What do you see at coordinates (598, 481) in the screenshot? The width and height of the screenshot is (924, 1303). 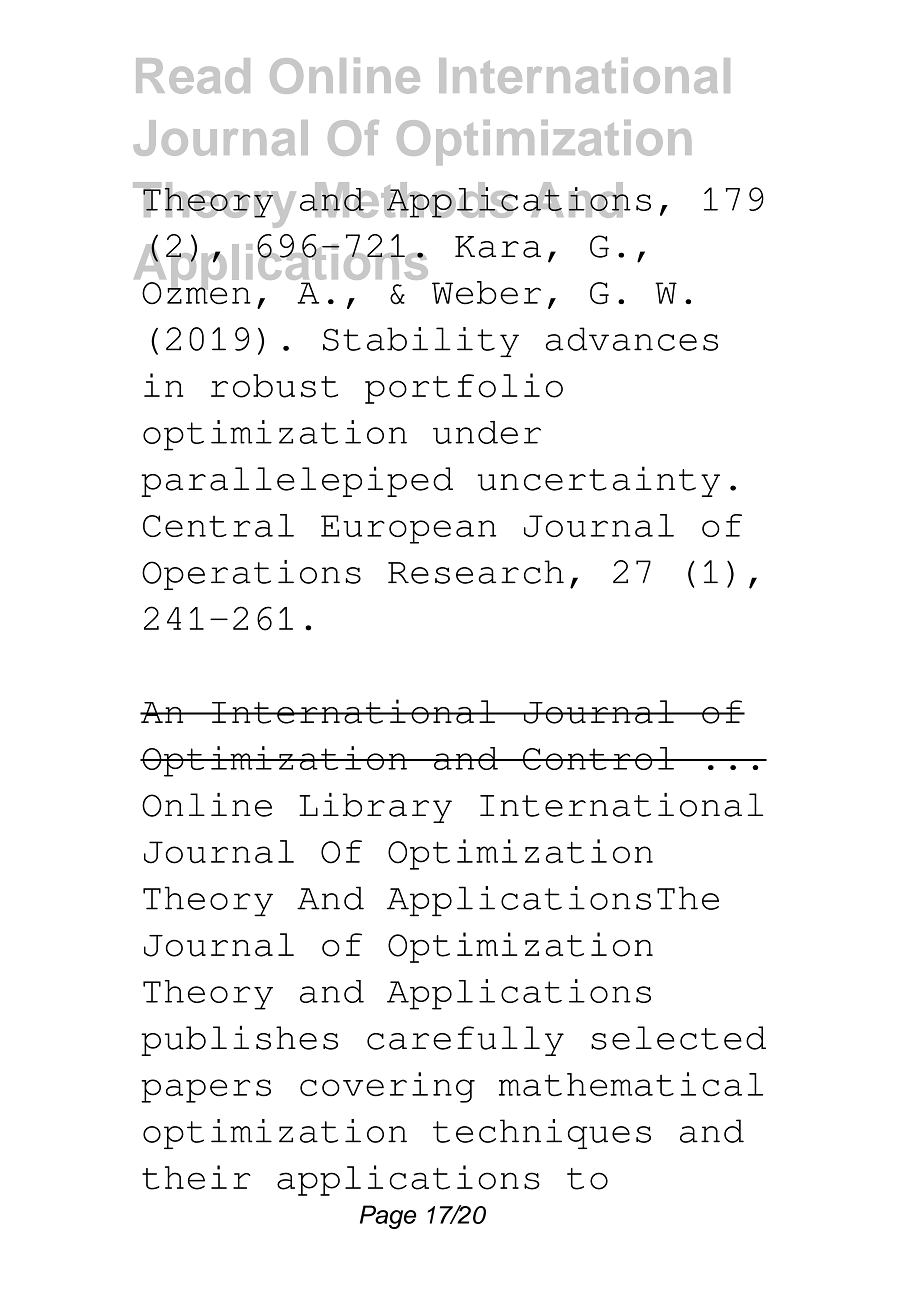 I see `uncertainty` at bounding box center [598, 481].
